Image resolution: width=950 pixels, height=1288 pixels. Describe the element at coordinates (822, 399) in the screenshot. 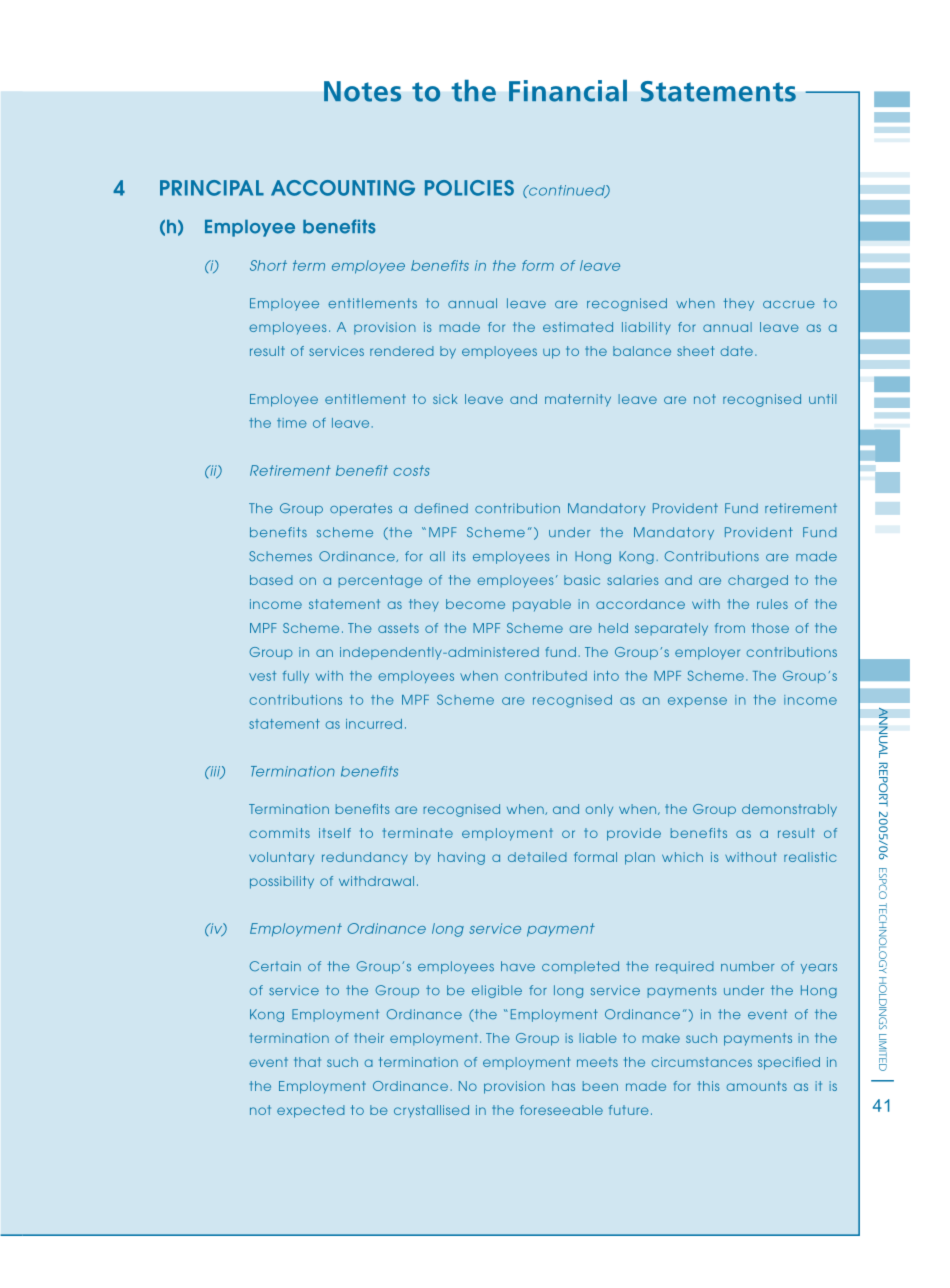

I see `until` at that location.
